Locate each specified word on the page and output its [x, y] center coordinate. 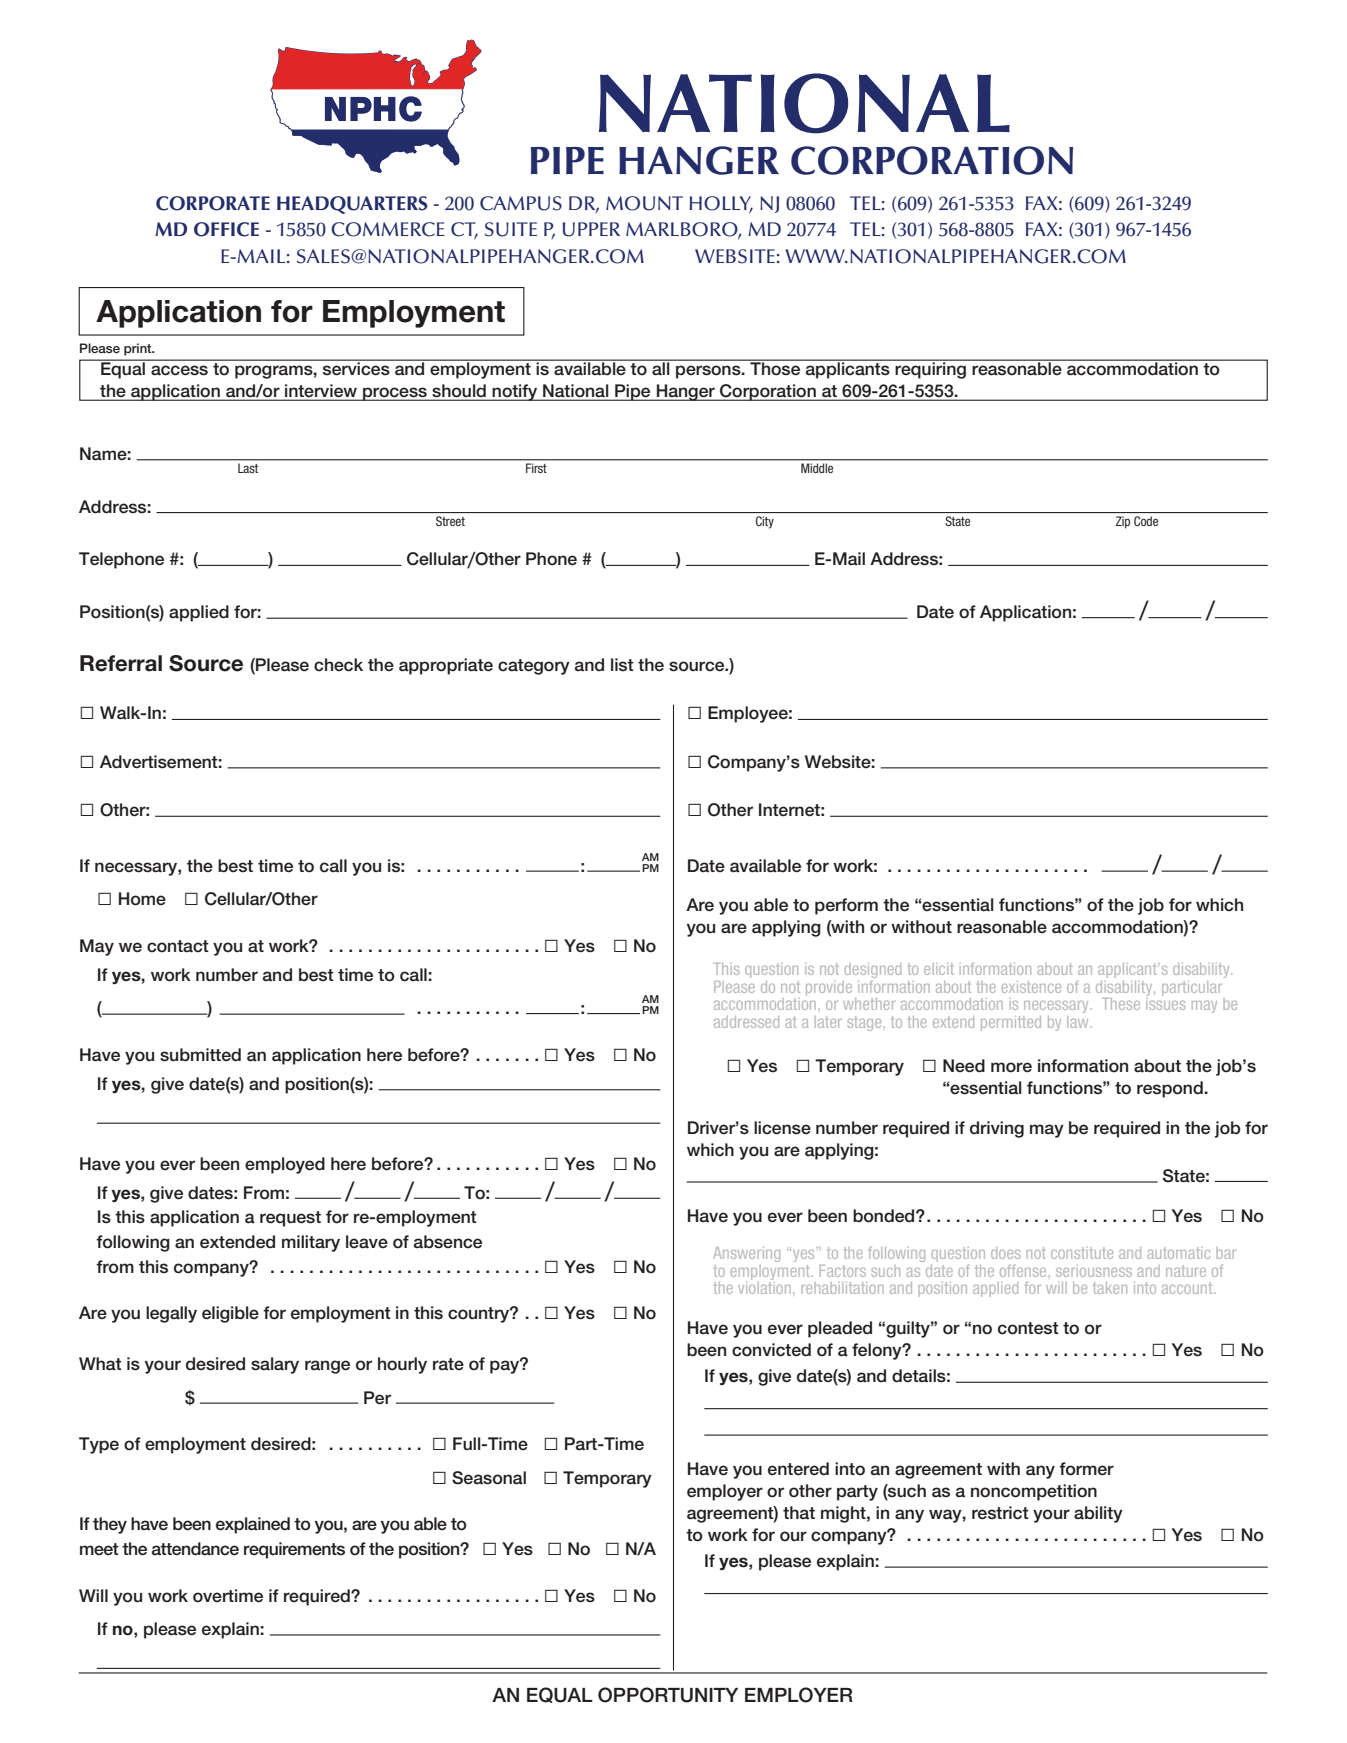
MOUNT [644, 203]
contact [178, 946]
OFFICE [226, 229]
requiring [930, 369]
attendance [195, 1549]
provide [829, 988]
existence [1031, 987]
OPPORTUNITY [668, 1695]
